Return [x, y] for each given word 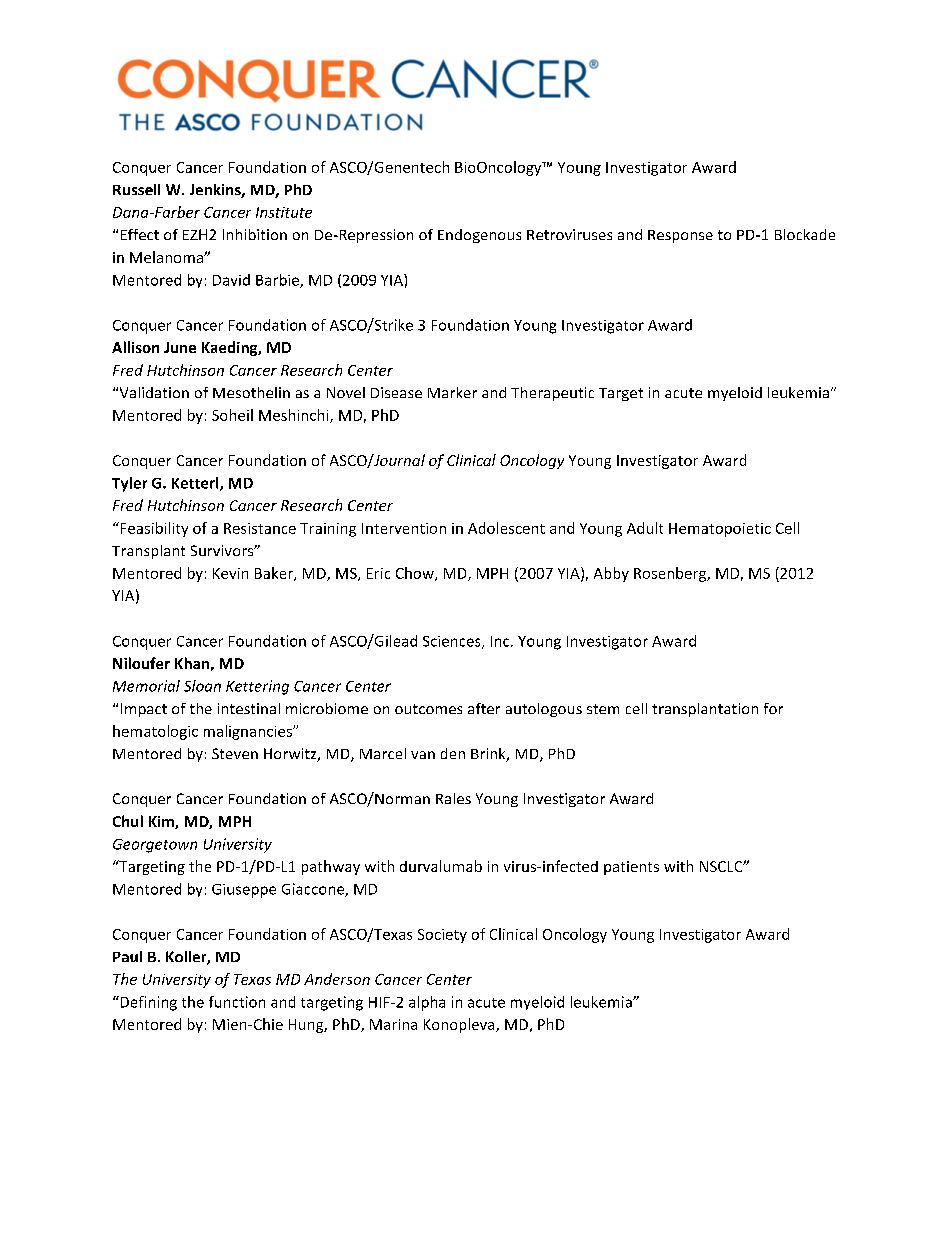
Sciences [453, 642]
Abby [611, 574]
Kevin [230, 573]
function [237, 1002]
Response [680, 236]
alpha [427, 1003]
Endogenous [479, 236]
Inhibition [255, 234]
